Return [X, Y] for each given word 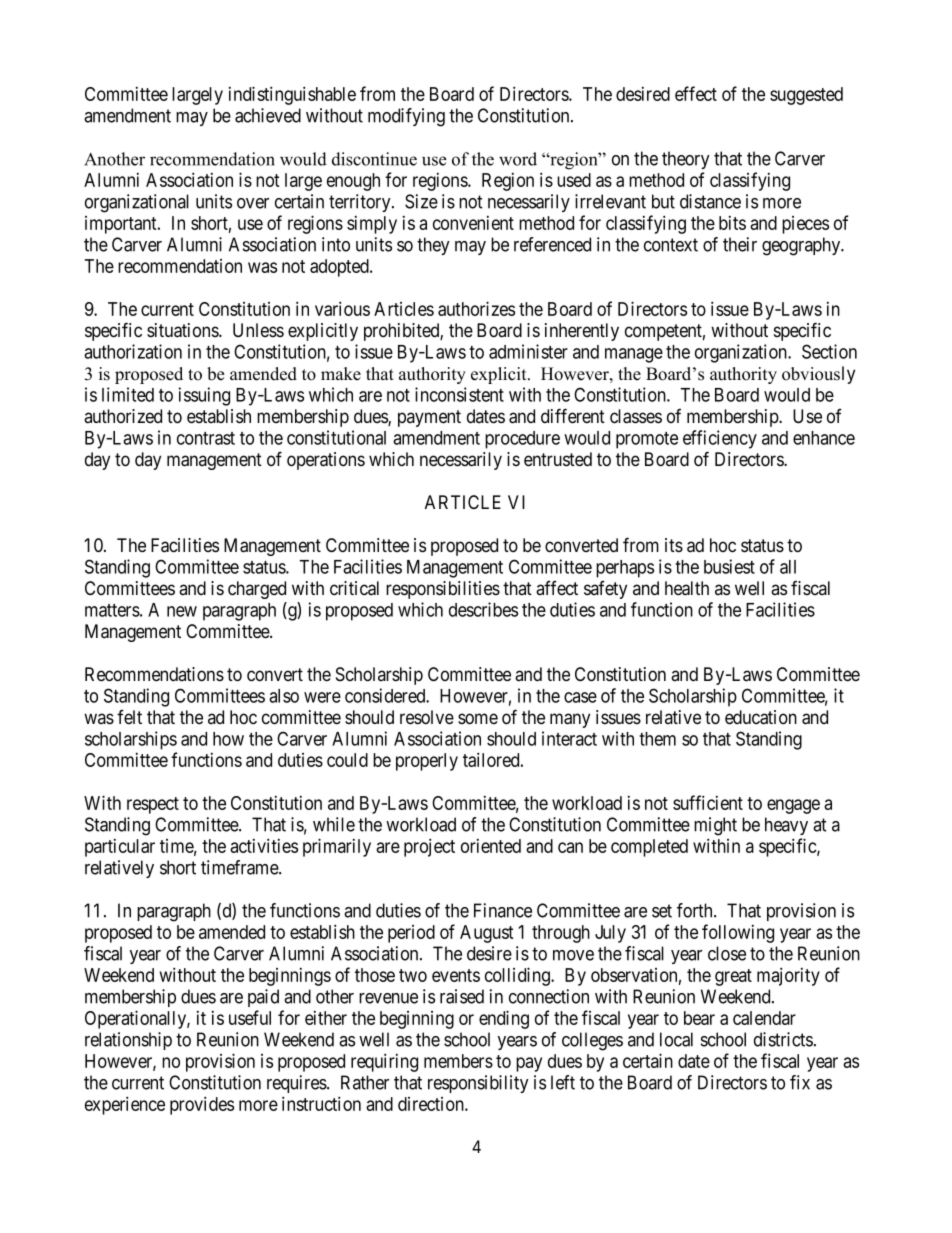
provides [202, 1105]
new [182, 611]
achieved [268, 115]
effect [696, 93]
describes [483, 609]
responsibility [478, 1084]
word [518, 159]
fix [800, 1082]
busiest [729, 566]
